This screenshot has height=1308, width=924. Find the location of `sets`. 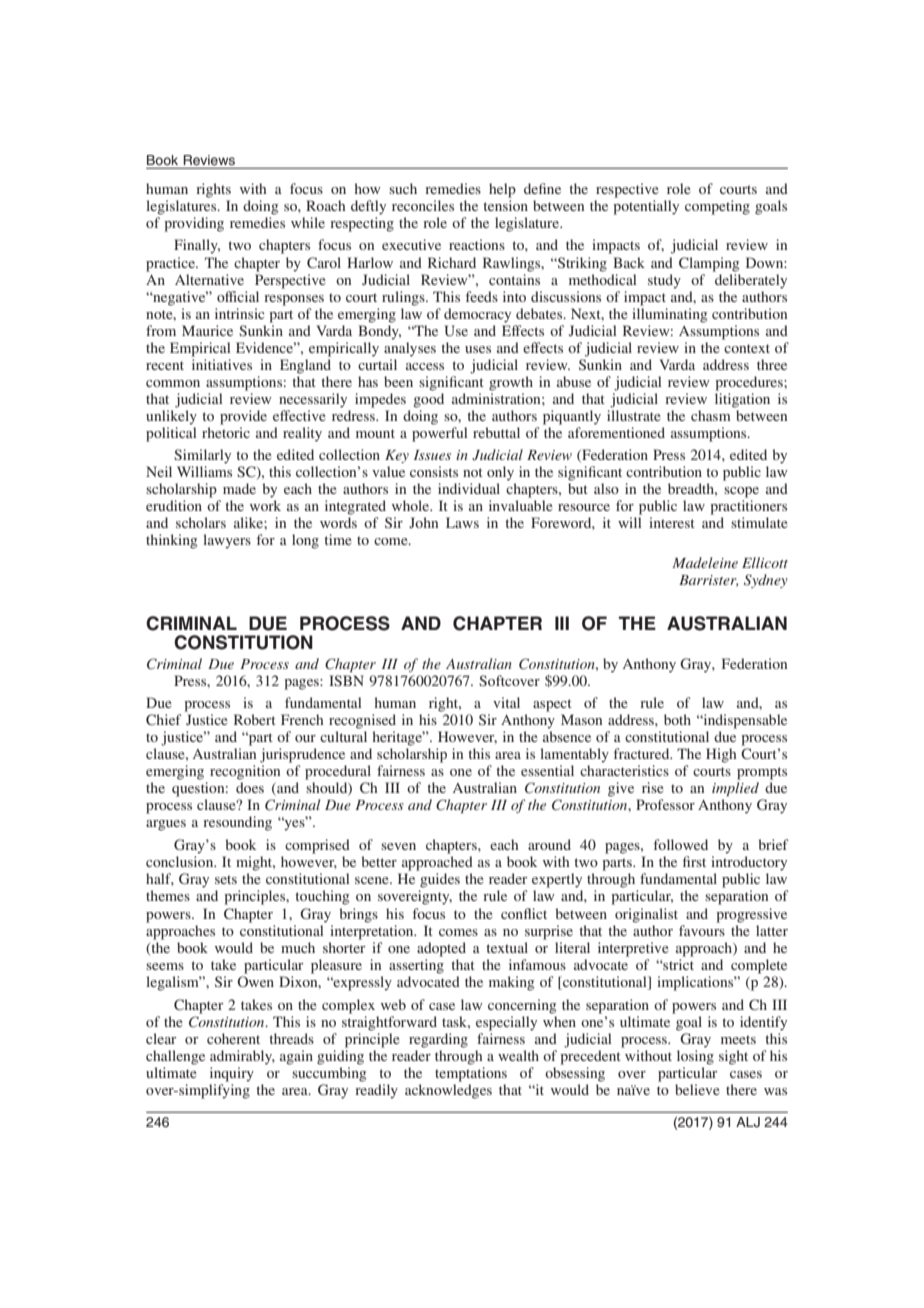

sets is located at coordinates (226, 879).
